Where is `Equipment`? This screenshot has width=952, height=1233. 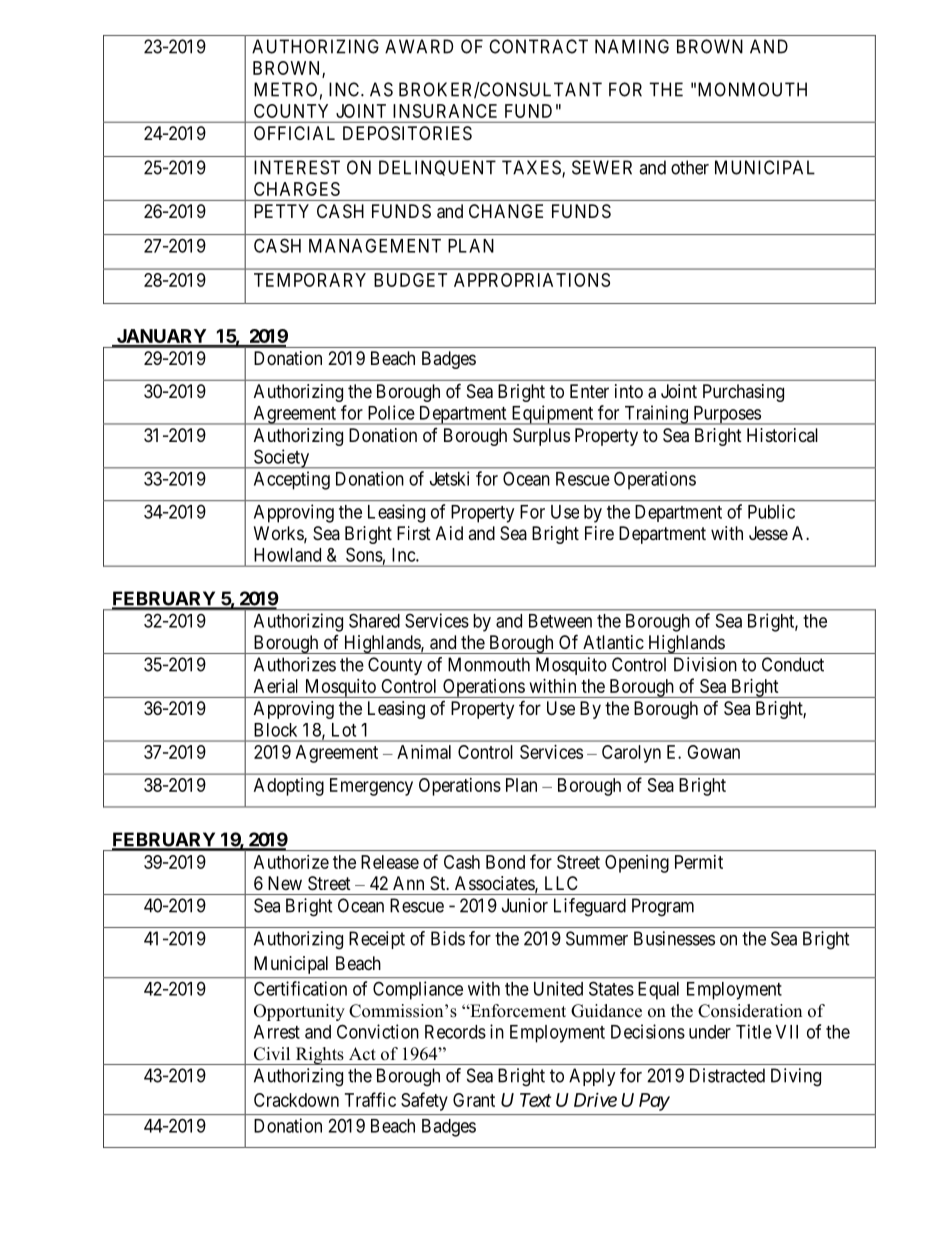 Equipment is located at coordinates (552, 415).
